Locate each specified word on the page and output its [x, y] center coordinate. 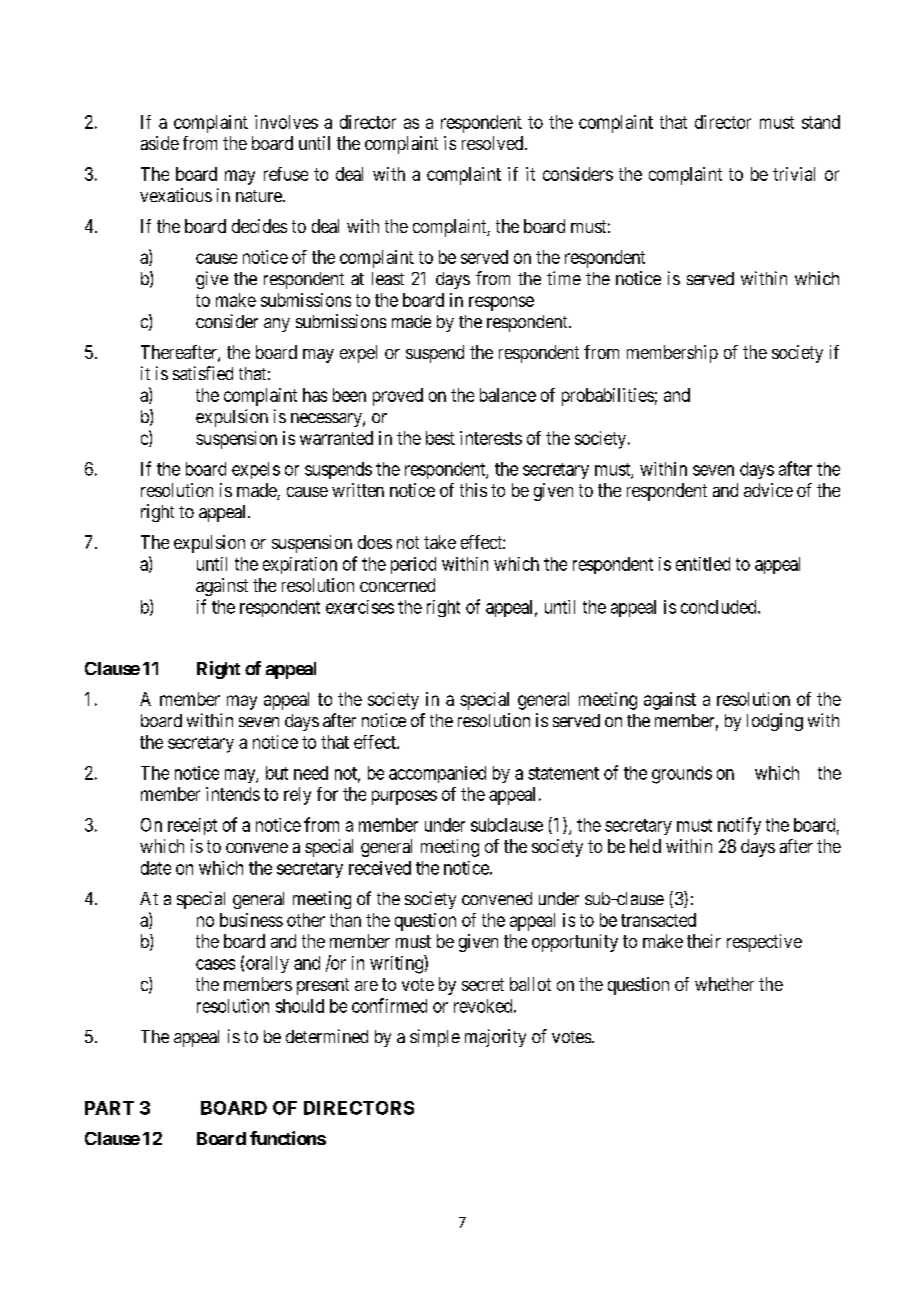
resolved [494, 143]
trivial [794, 174]
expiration [300, 565]
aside [160, 143]
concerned [397, 585]
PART [109, 1108]
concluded [720, 607]
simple [435, 1038]
